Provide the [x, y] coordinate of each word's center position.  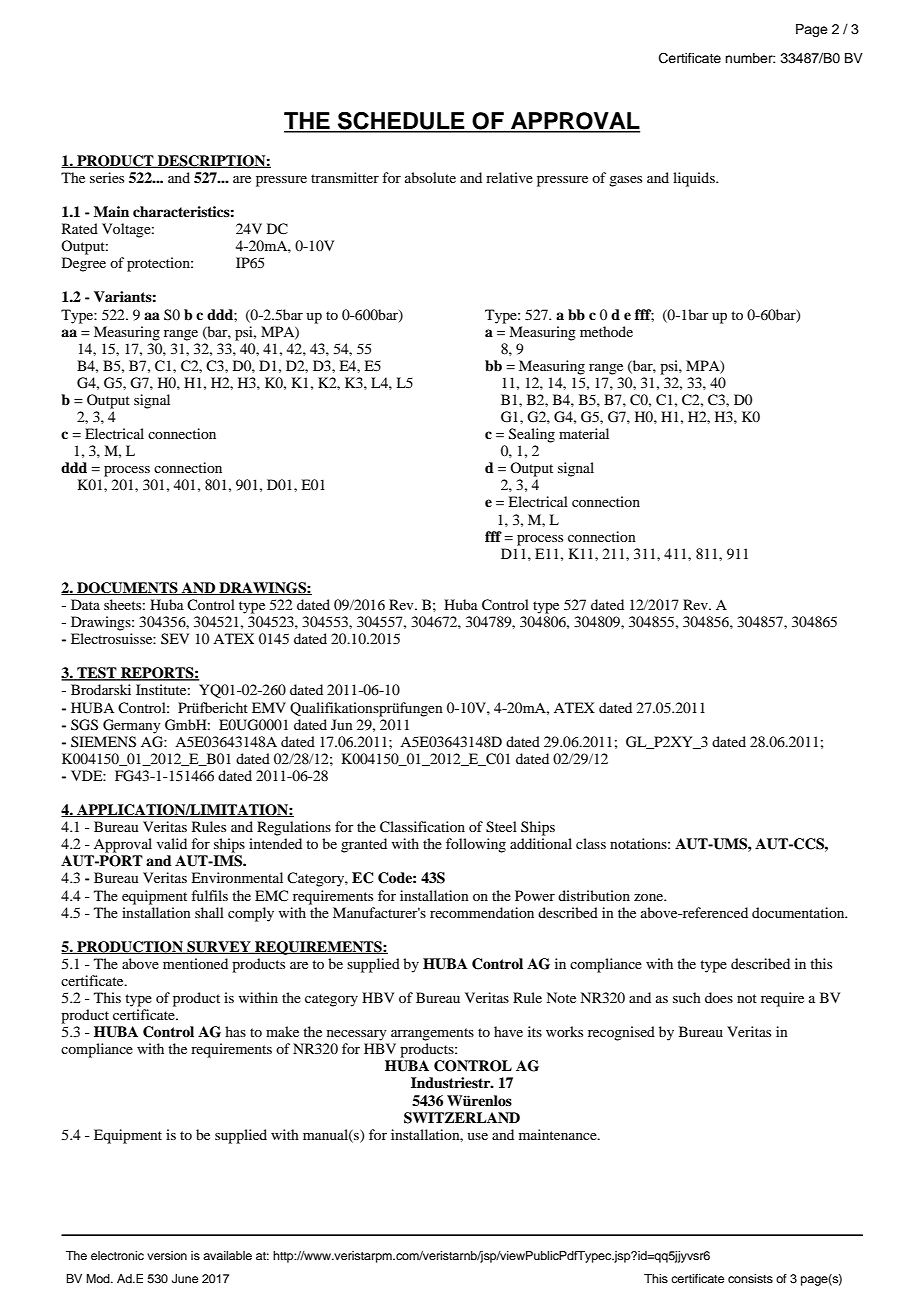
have [508, 1031]
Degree [84, 264]
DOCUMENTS [127, 588]
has [235, 1031]
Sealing [532, 435]
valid [172, 843]
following [476, 845]
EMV [269, 707]
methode [606, 331]
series [107, 177]
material [584, 433]
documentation [799, 912]
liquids [695, 179]
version [167, 1255]
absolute [430, 177]
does [719, 997]
